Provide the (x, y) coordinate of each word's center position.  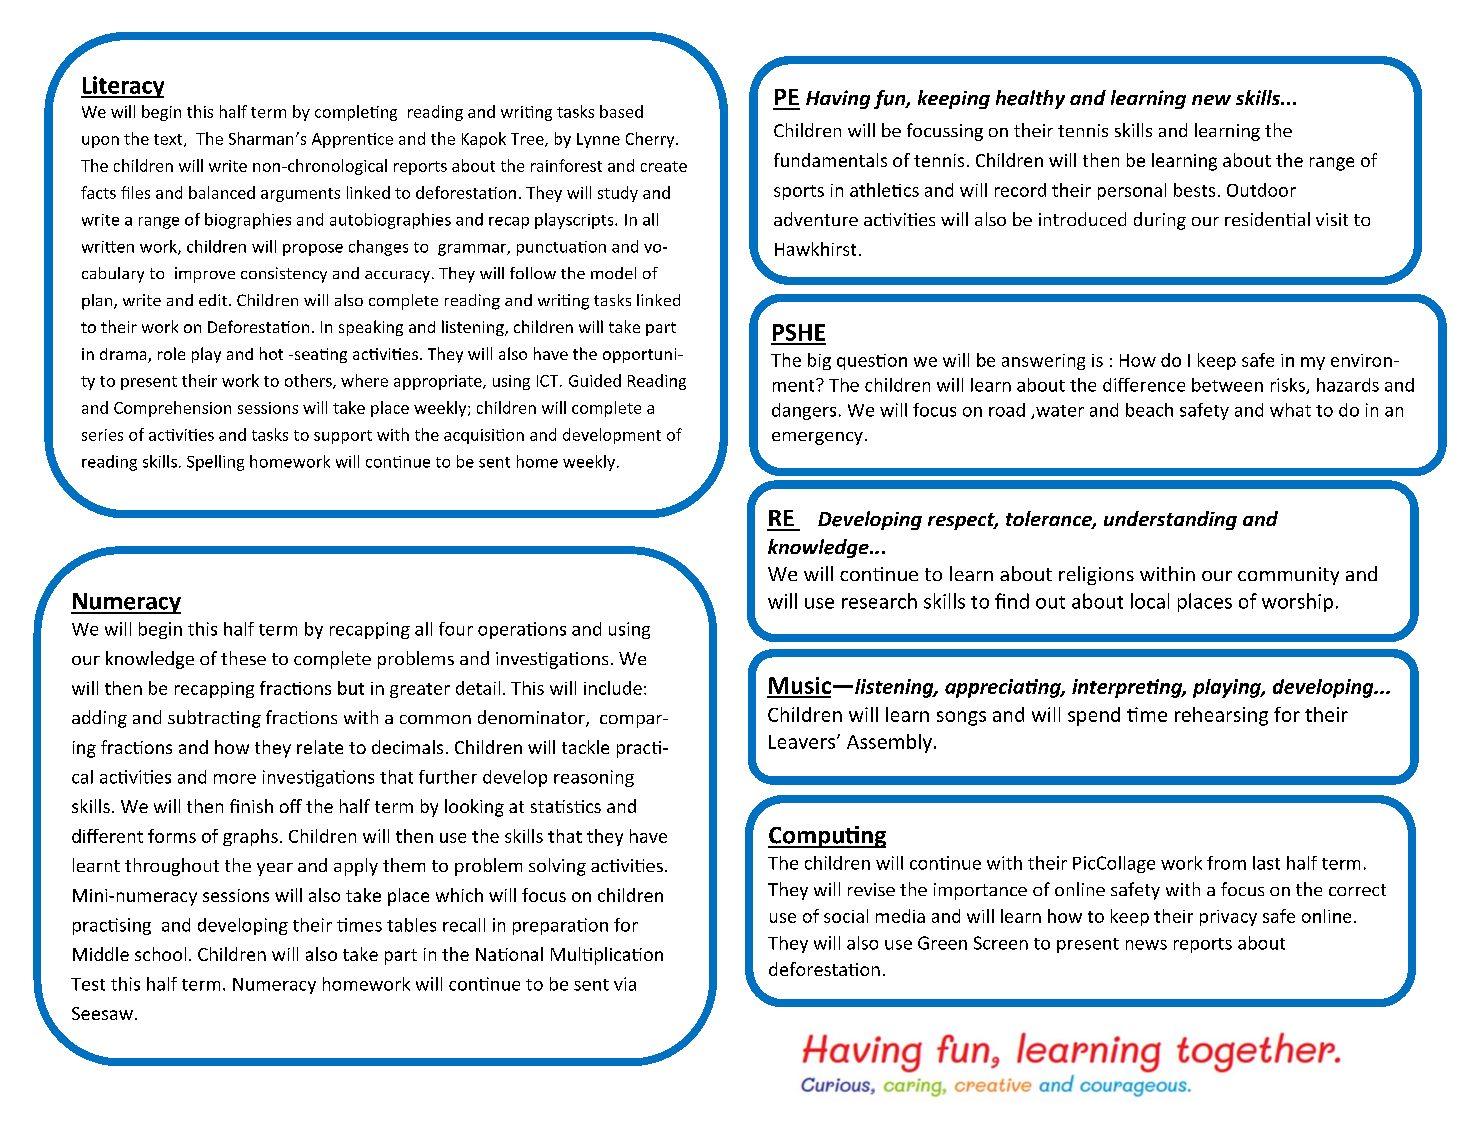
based (621, 111)
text (169, 140)
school (160, 954)
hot (271, 353)
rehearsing (1221, 716)
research (879, 601)
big (819, 361)
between (1227, 385)
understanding (1170, 520)
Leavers (802, 742)
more (235, 779)
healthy (1030, 99)
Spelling (215, 463)
